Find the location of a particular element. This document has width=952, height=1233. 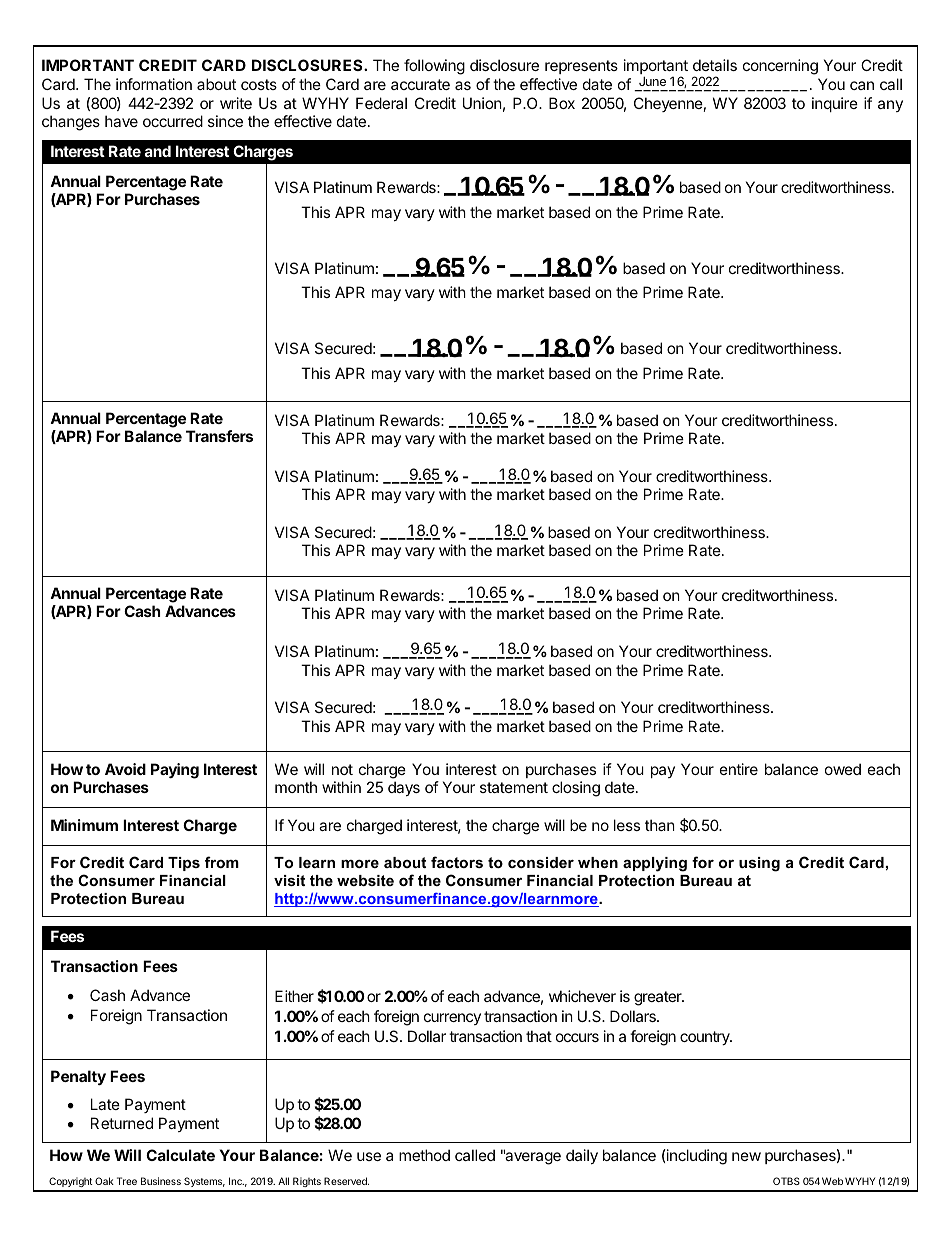

Paying is located at coordinates (175, 771).
